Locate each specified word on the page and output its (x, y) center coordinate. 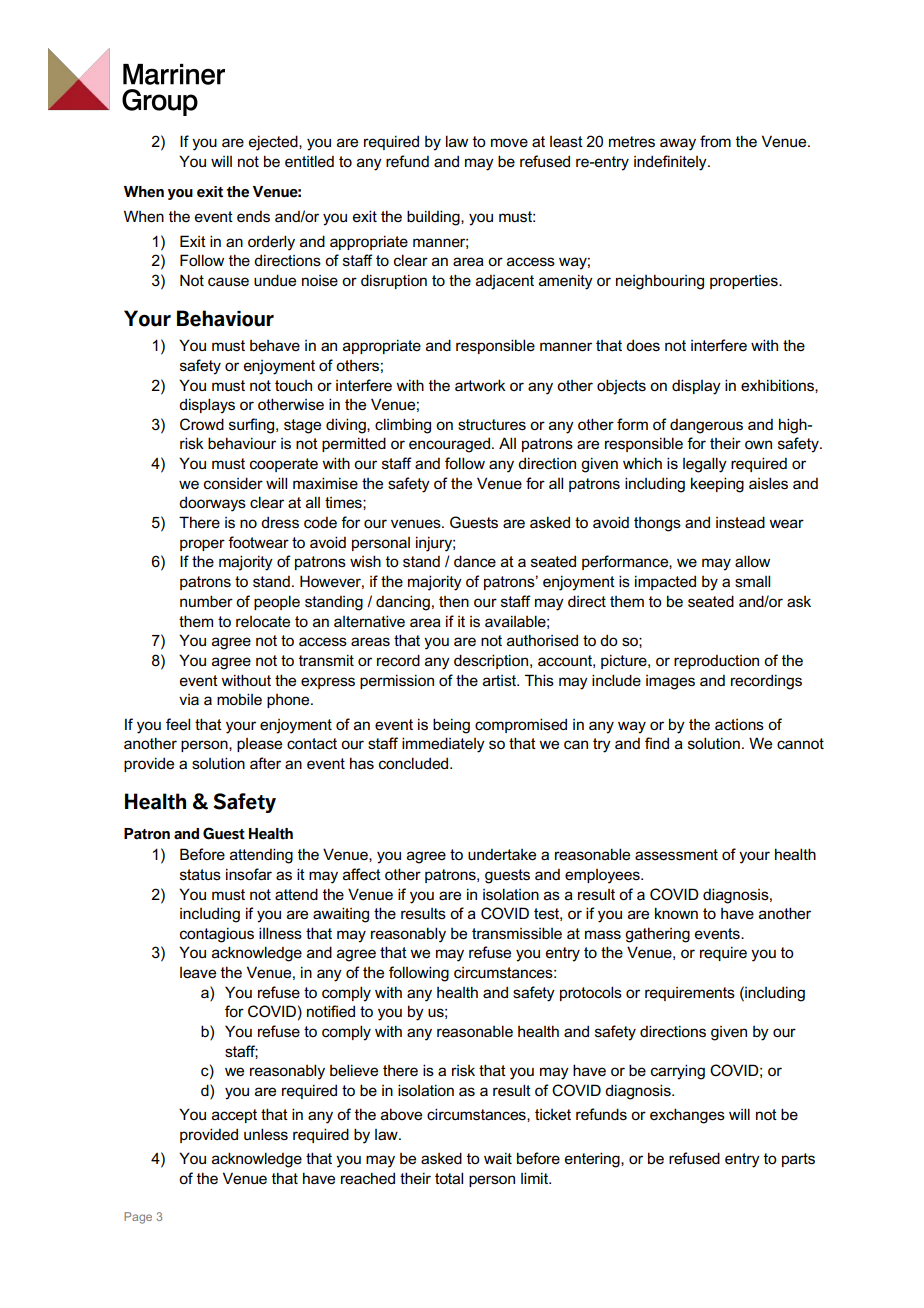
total (449, 1178)
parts (798, 1160)
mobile (239, 699)
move (509, 142)
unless (266, 1134)
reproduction (716, 662)
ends (253, 217)
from (715, 141)
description (491, 661)
